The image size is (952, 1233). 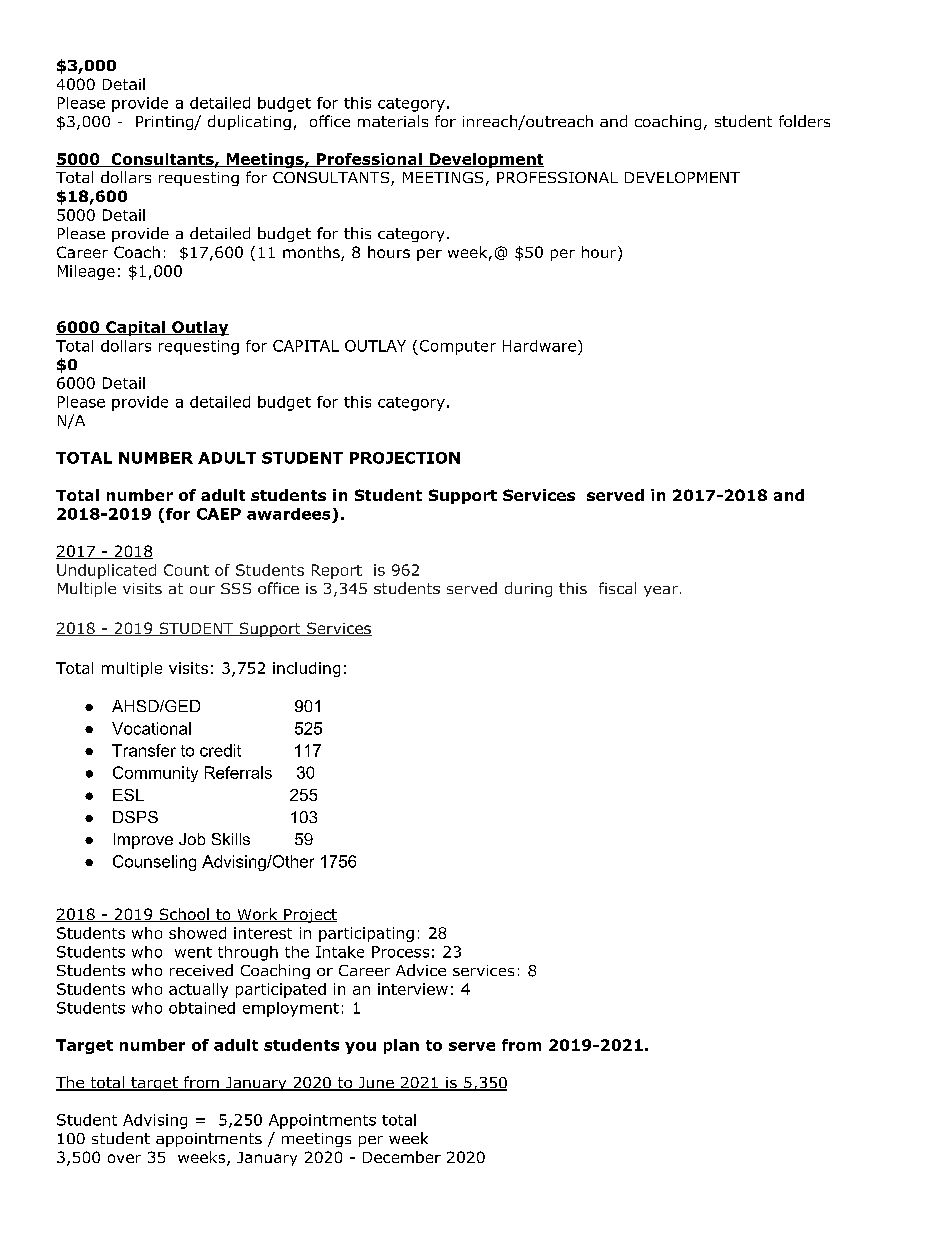 What do you see at coordinates (421, 970) in the screenshot?
I see `Advice` at bounding box center [421, 970].
